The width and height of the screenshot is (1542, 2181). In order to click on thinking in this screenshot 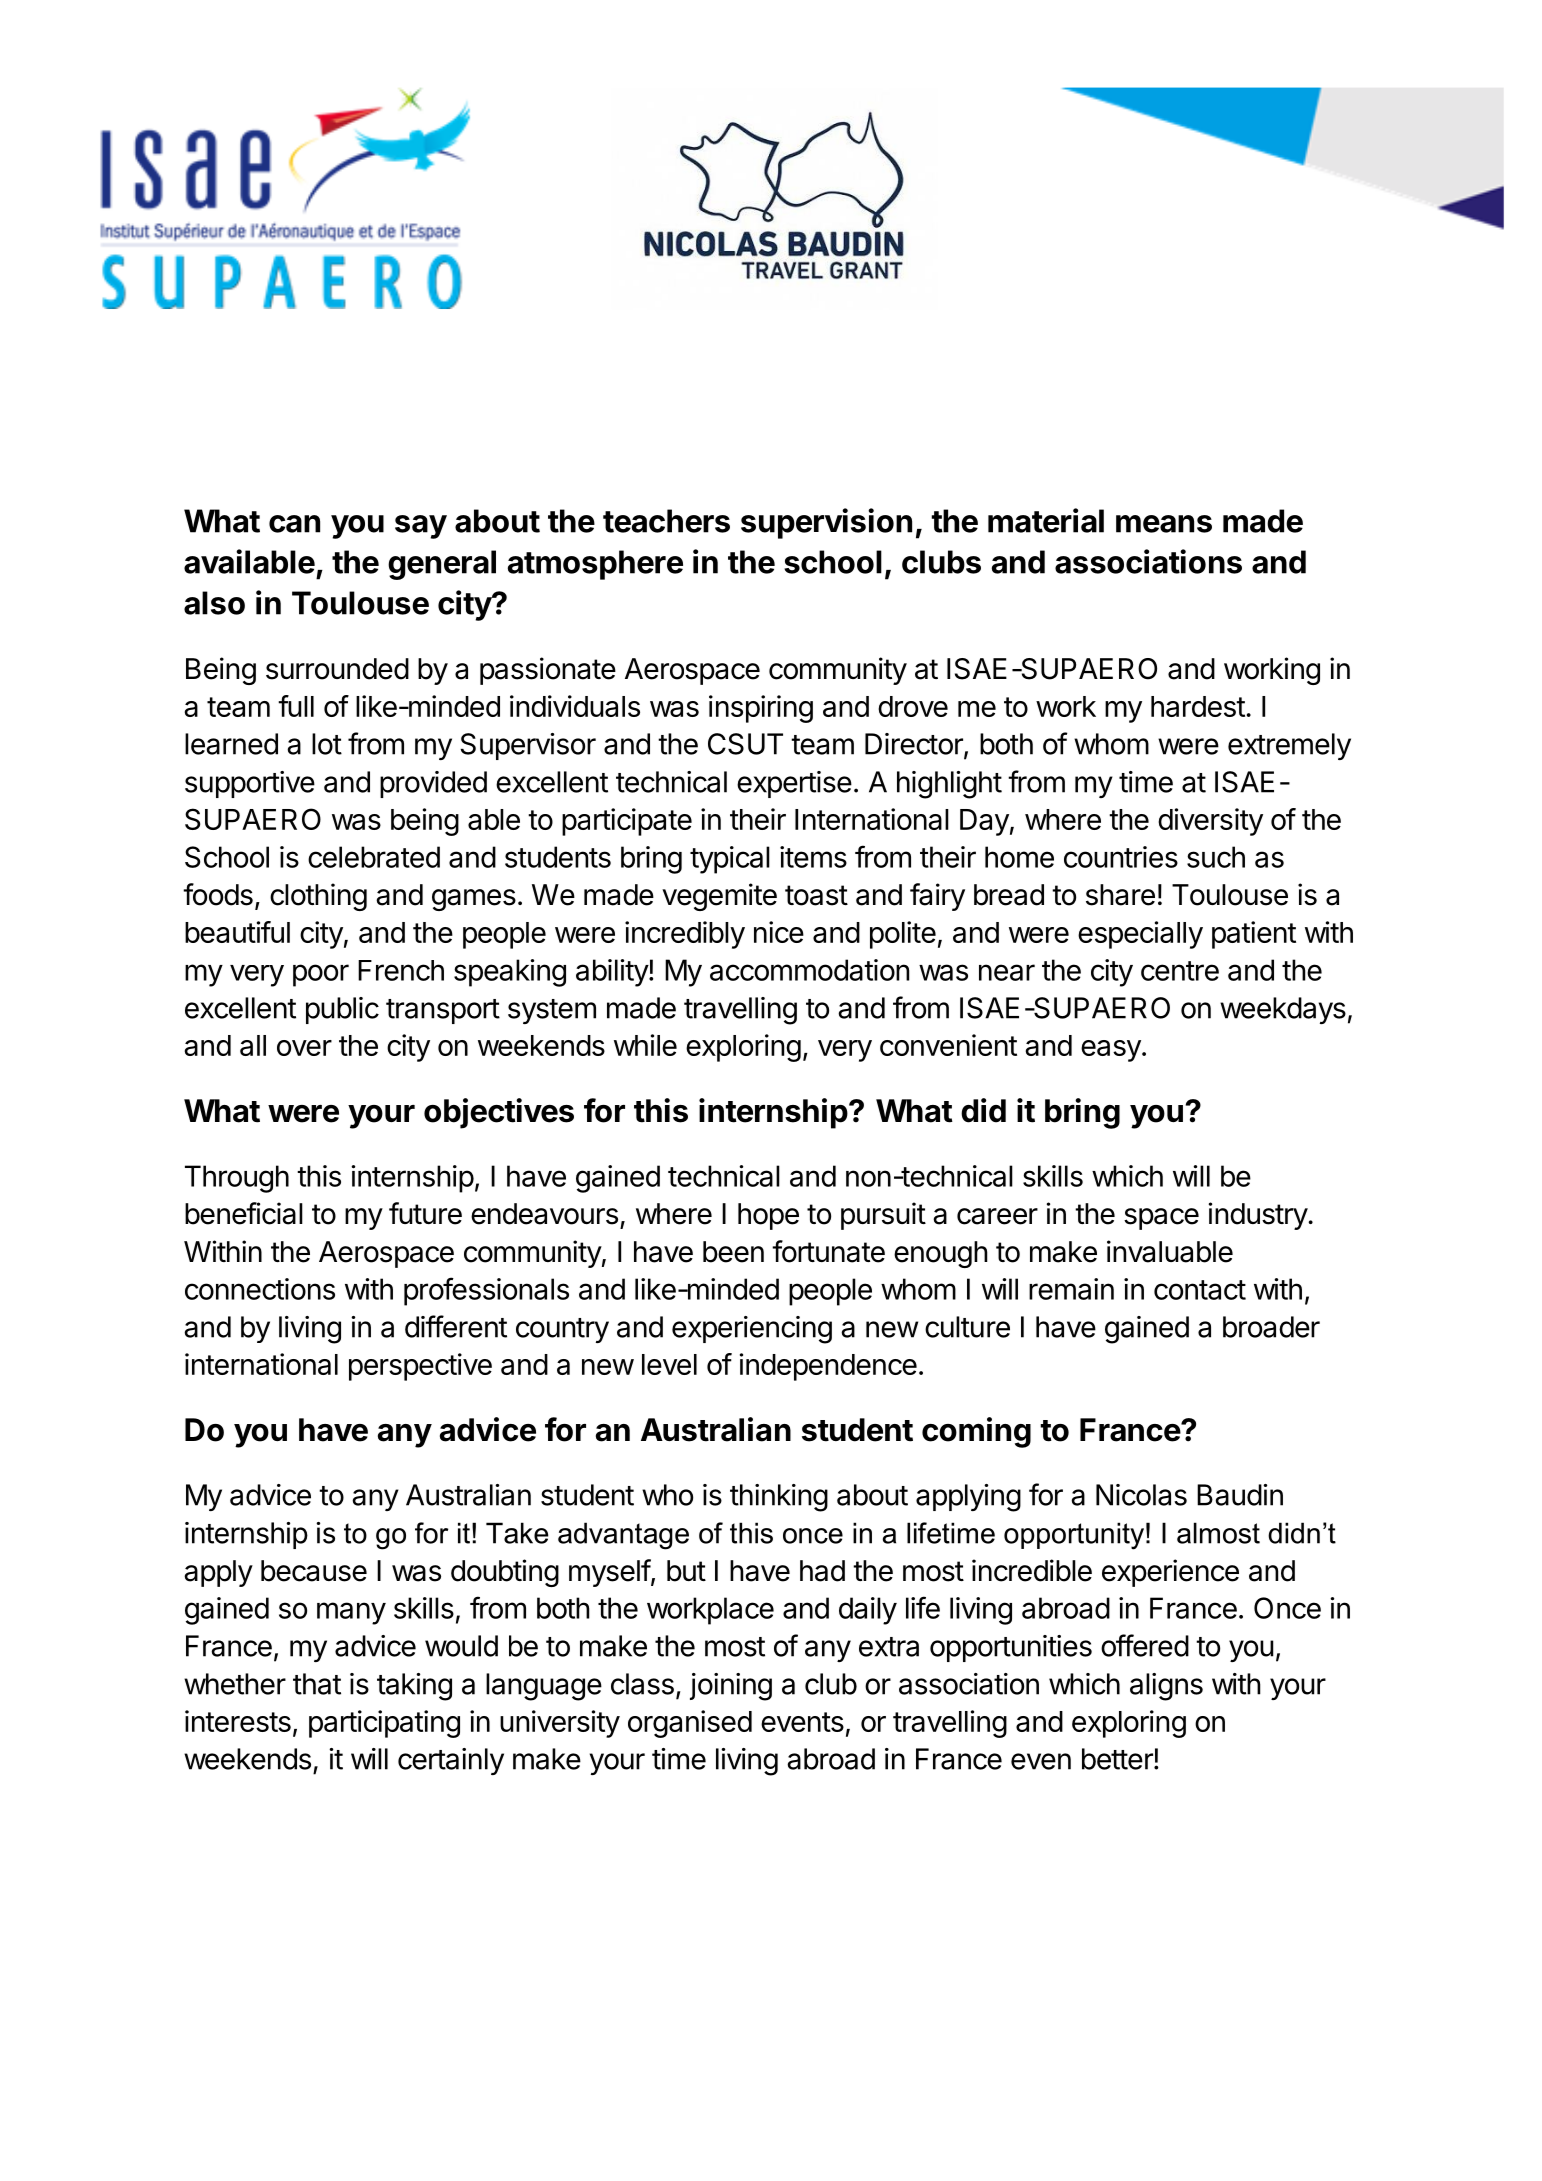, I will do `click(779, 1498)`.
